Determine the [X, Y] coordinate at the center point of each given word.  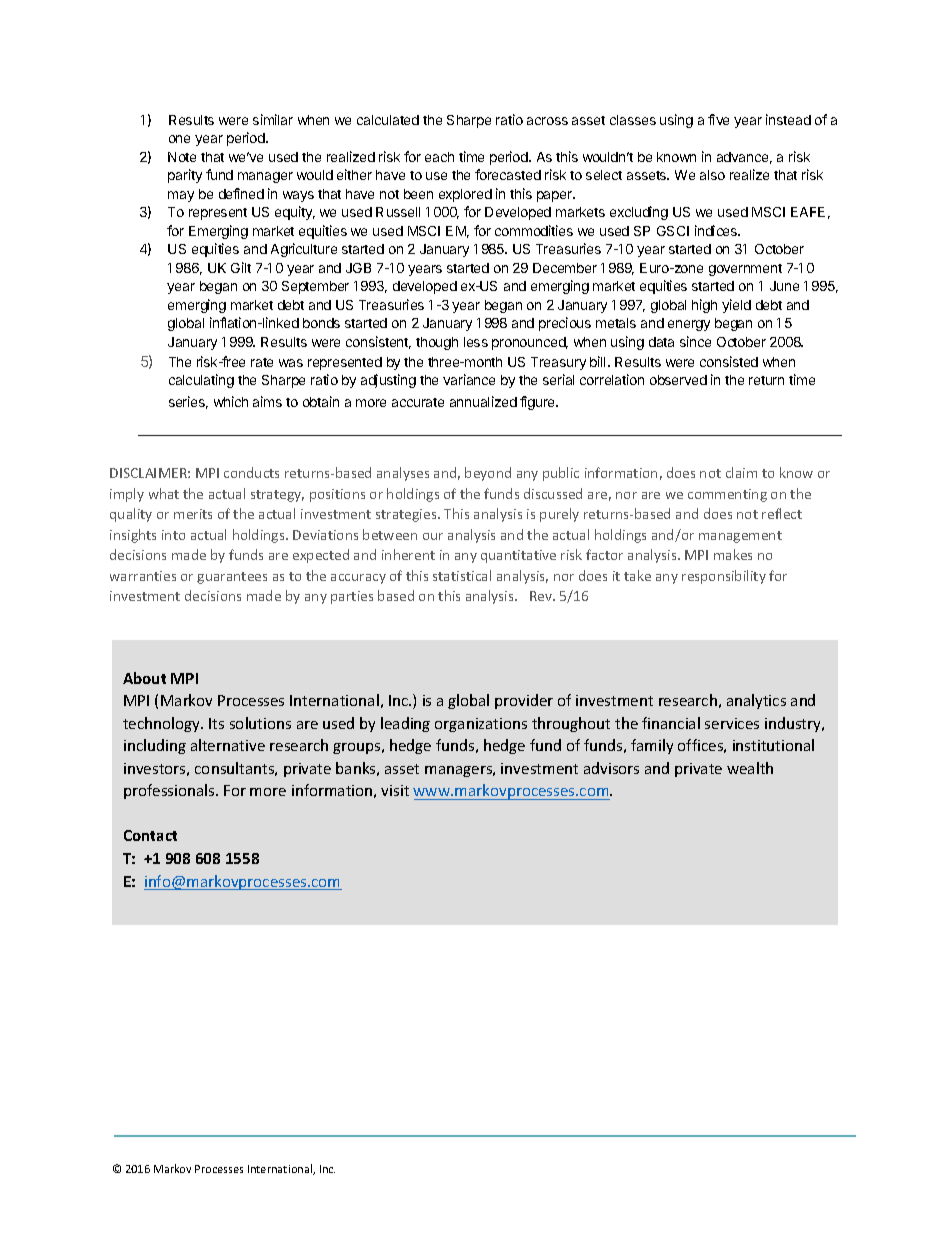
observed [678, 380]
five [718, 119]
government [745, 270]
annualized [483, 401]
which [231, 401]
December [565, 268]
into [173, 535]
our [433, 536]
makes [733, 554]
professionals [170, 791]
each [439, 157]
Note [182, 157]
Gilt [241, 267]
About [144, 678]
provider [524, 701]
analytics [756, 701]
